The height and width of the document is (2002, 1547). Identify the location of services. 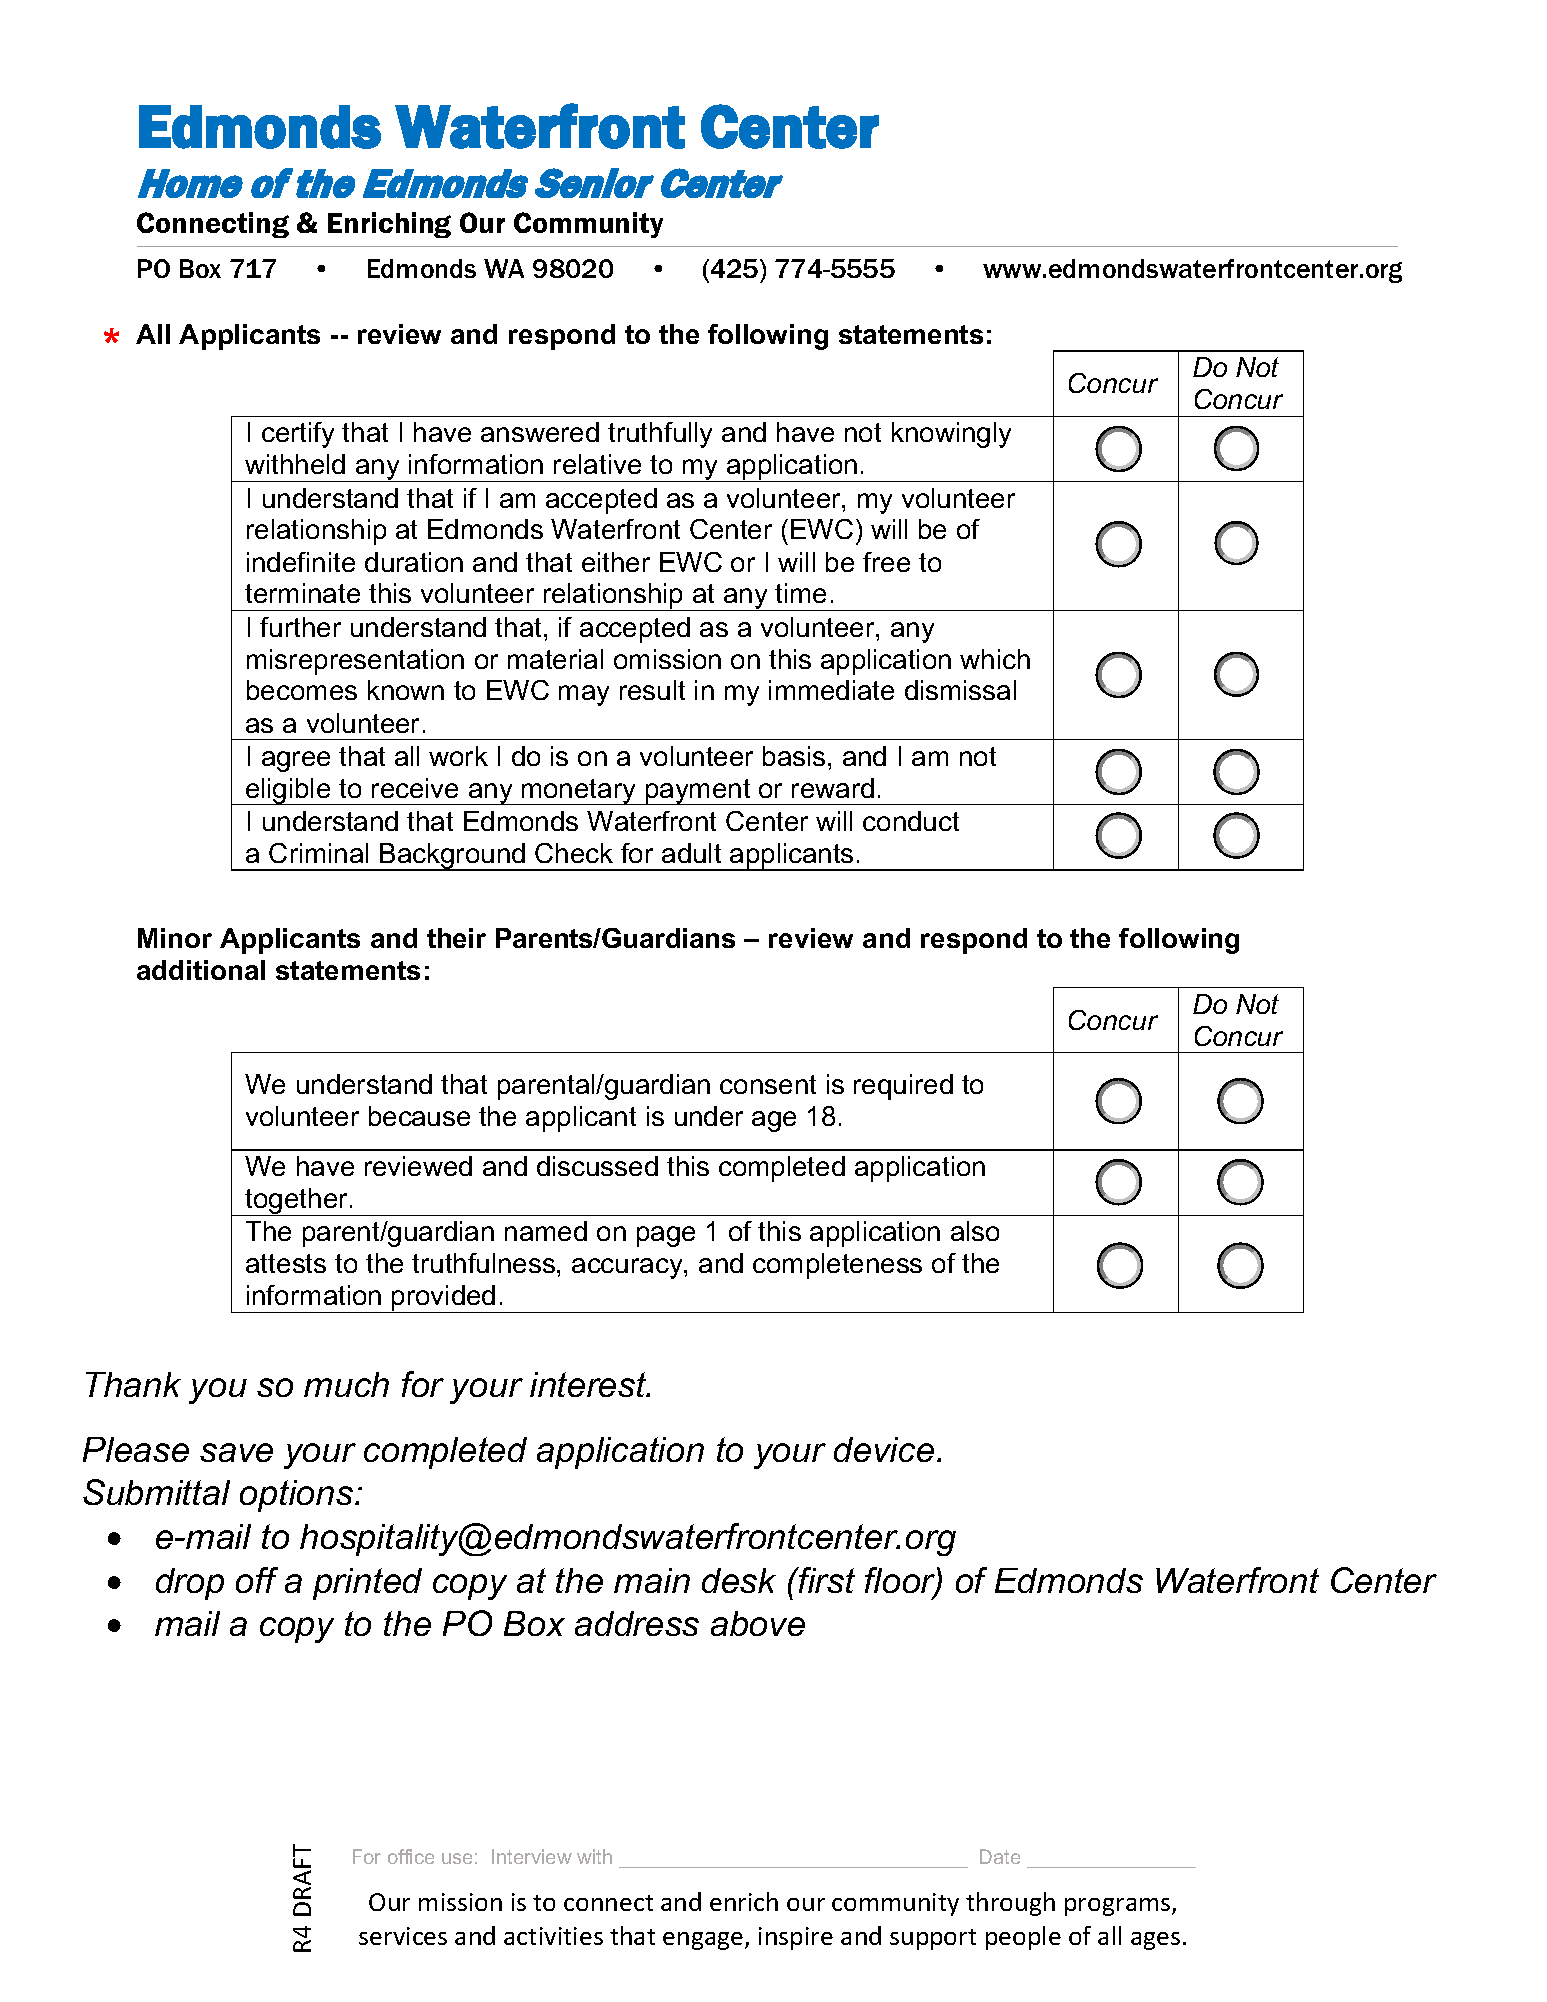
(403, 1936).
